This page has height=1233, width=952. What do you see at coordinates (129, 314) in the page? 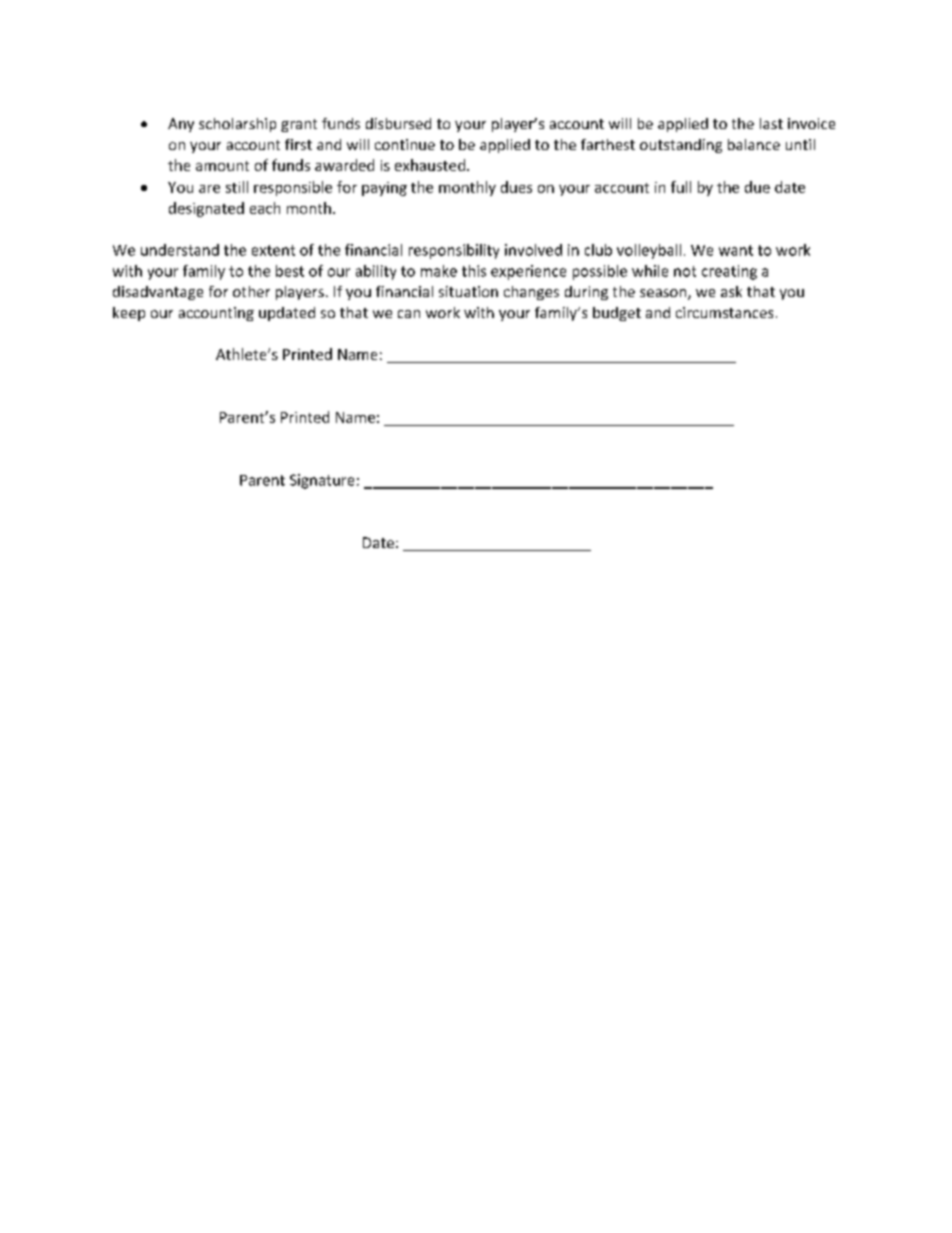
I see `keep` at bounding box center [129, 314].
